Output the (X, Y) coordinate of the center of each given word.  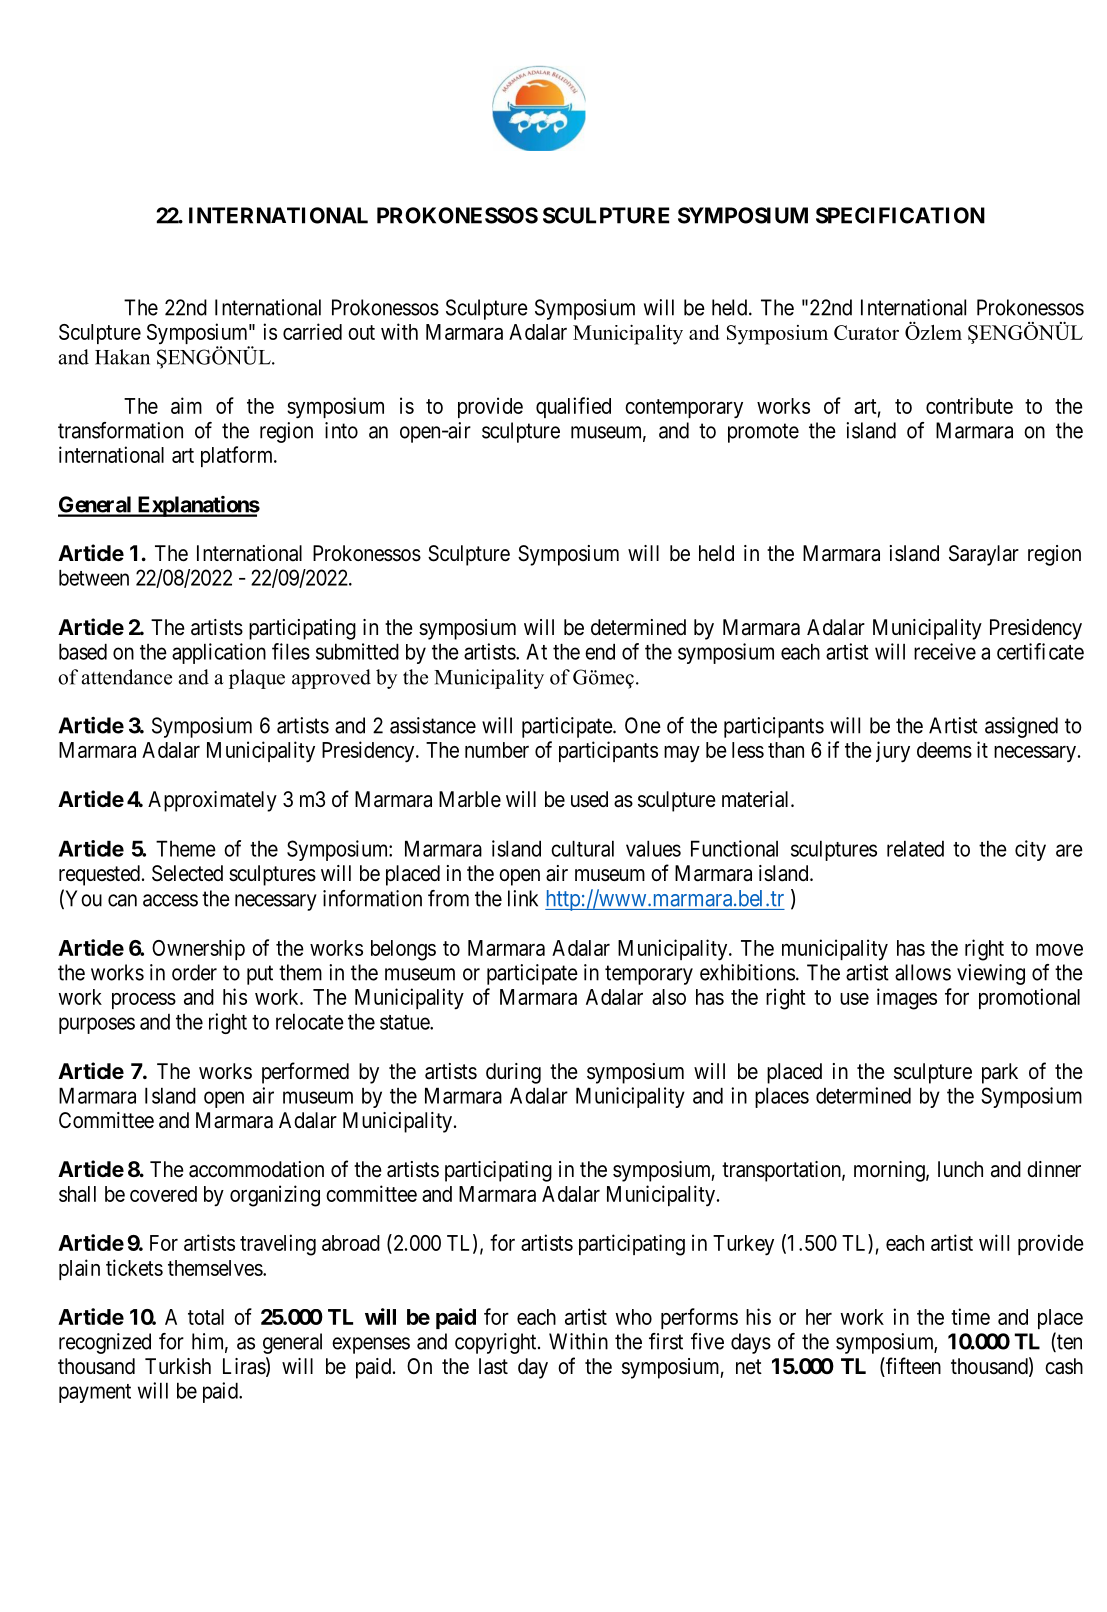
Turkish (178, 1366)
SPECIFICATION (900, 215)
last (493, 1366)
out (361, 332)
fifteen (912, 1367)
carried (312, 331)
